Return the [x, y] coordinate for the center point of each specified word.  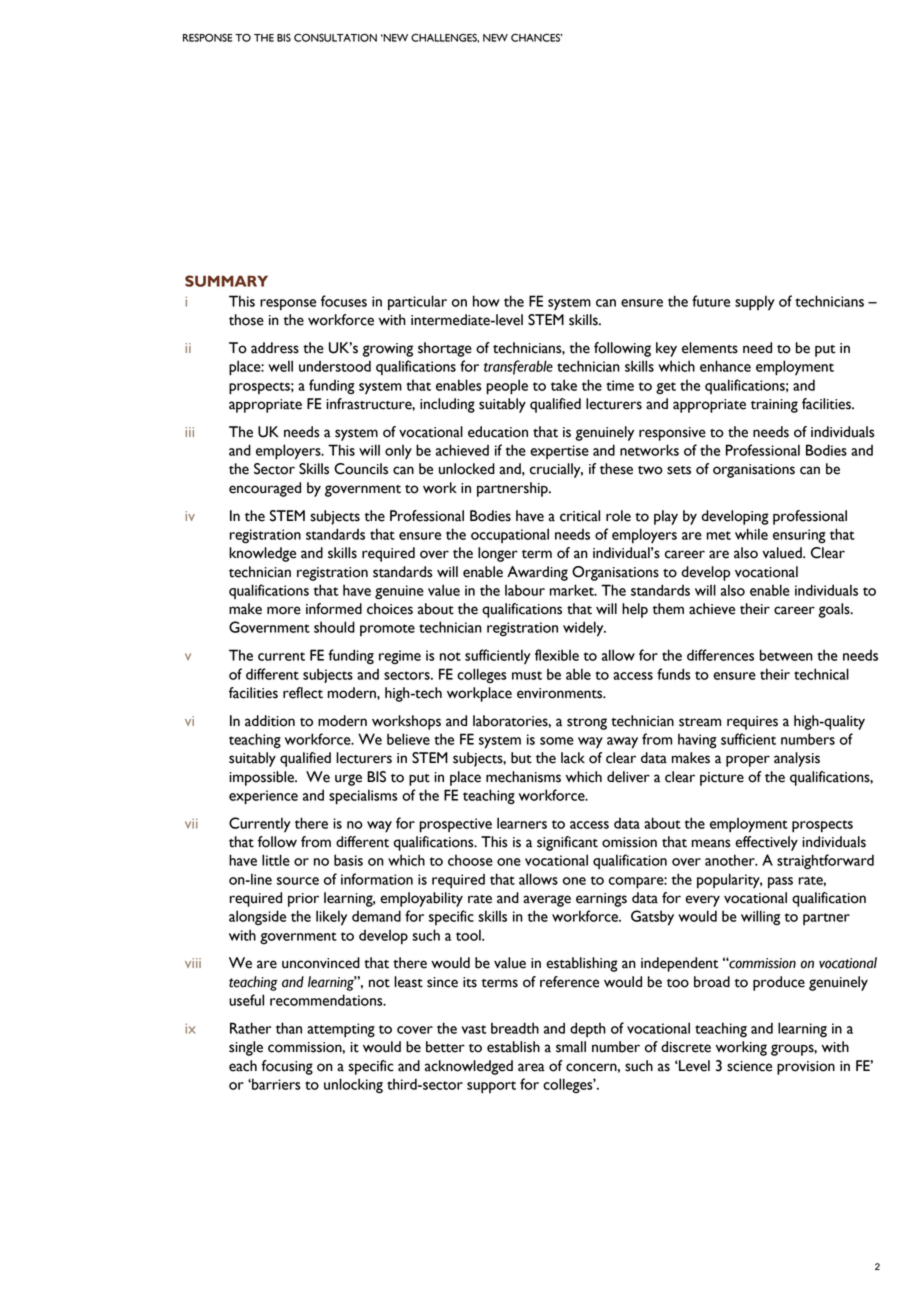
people [507, 387]
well [280, 366]
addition [270, 721]
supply [755, 303]
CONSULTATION [335, 37]
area [531, 1067]
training [774, 406]
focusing [287, 1067]
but [521, 758]
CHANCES [536, 37]
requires [752, 723]
